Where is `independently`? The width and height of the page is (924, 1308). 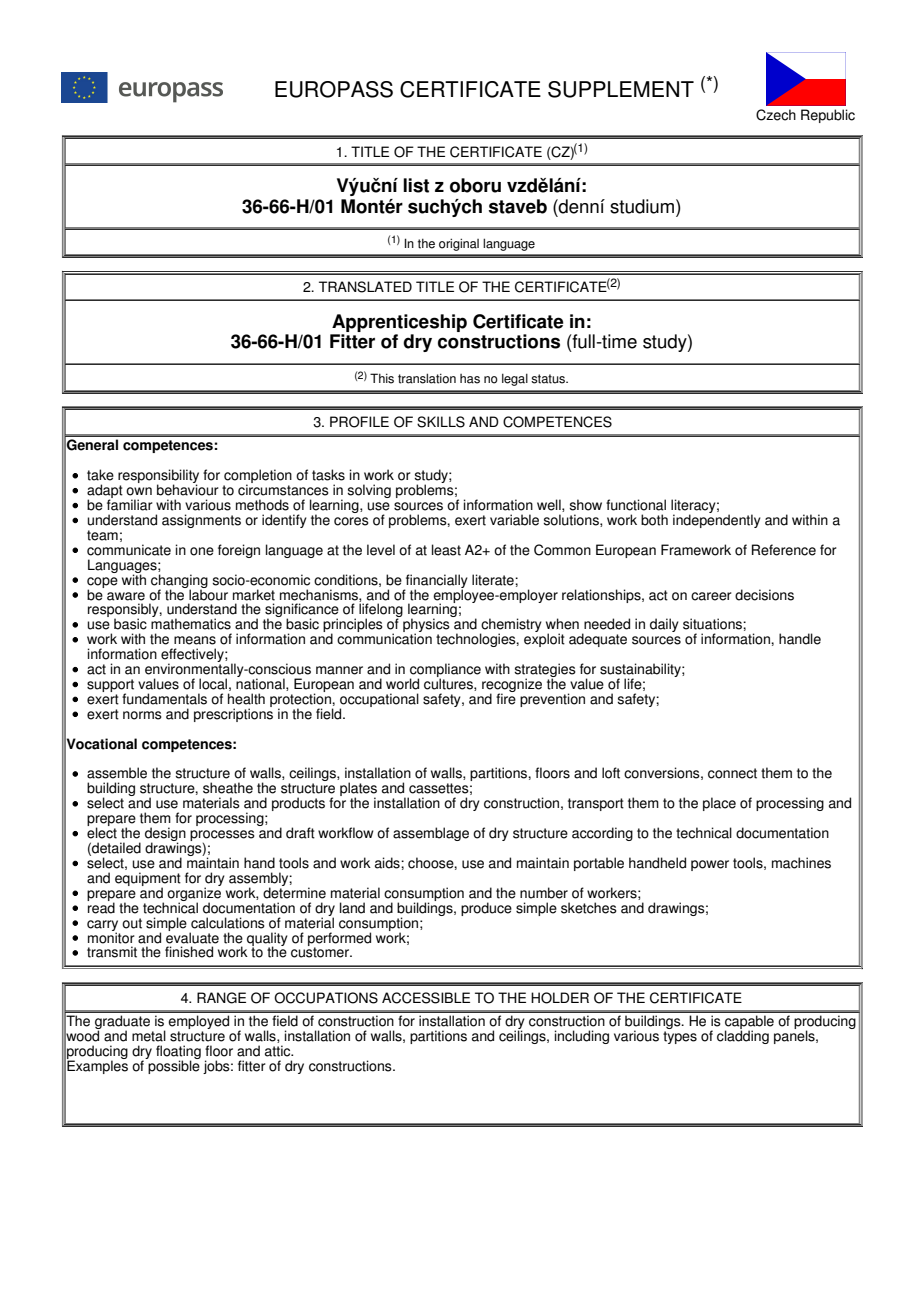
independently is located at coordinates (717, 520).
